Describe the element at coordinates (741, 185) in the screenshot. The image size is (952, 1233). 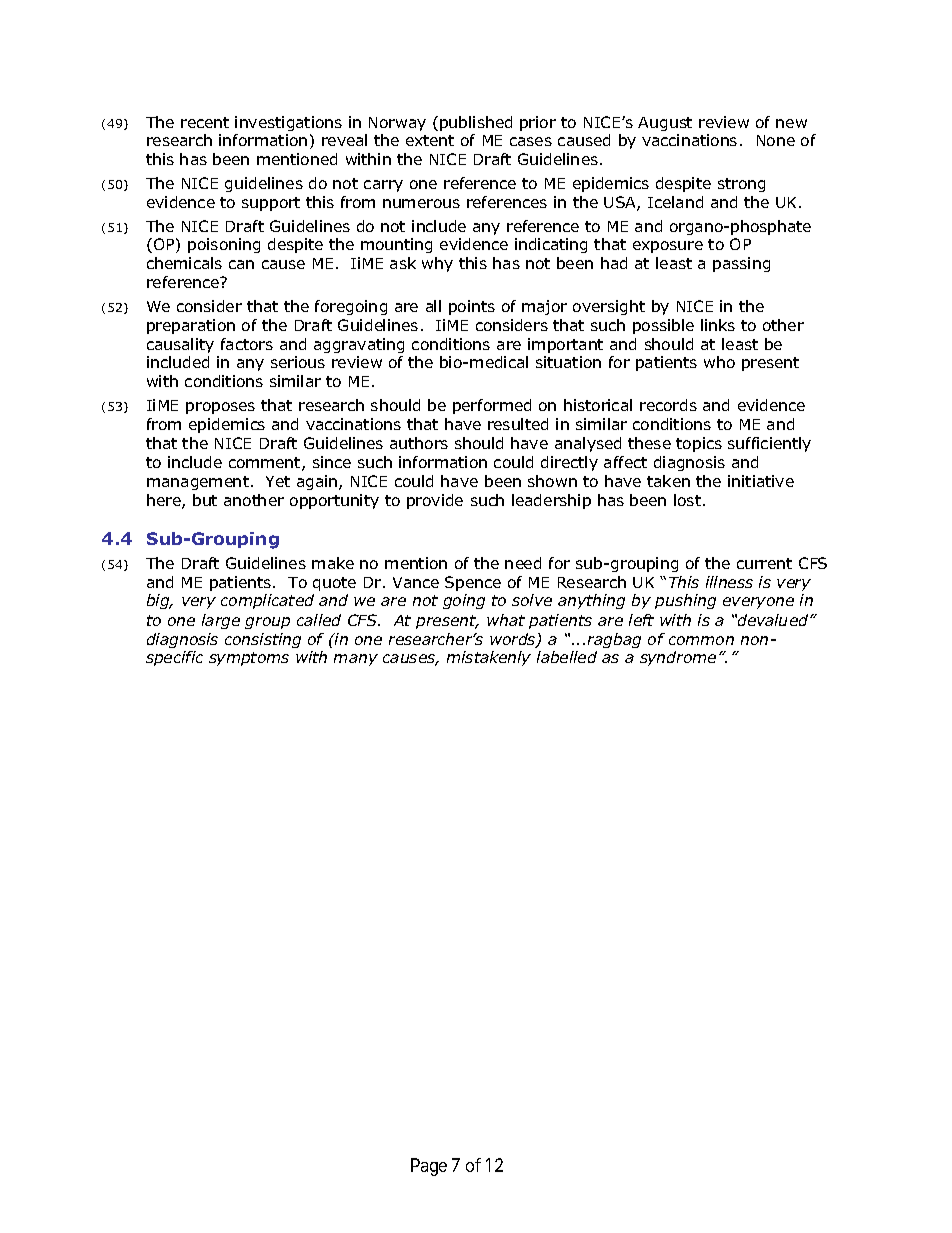
I see `strong` at that location.
